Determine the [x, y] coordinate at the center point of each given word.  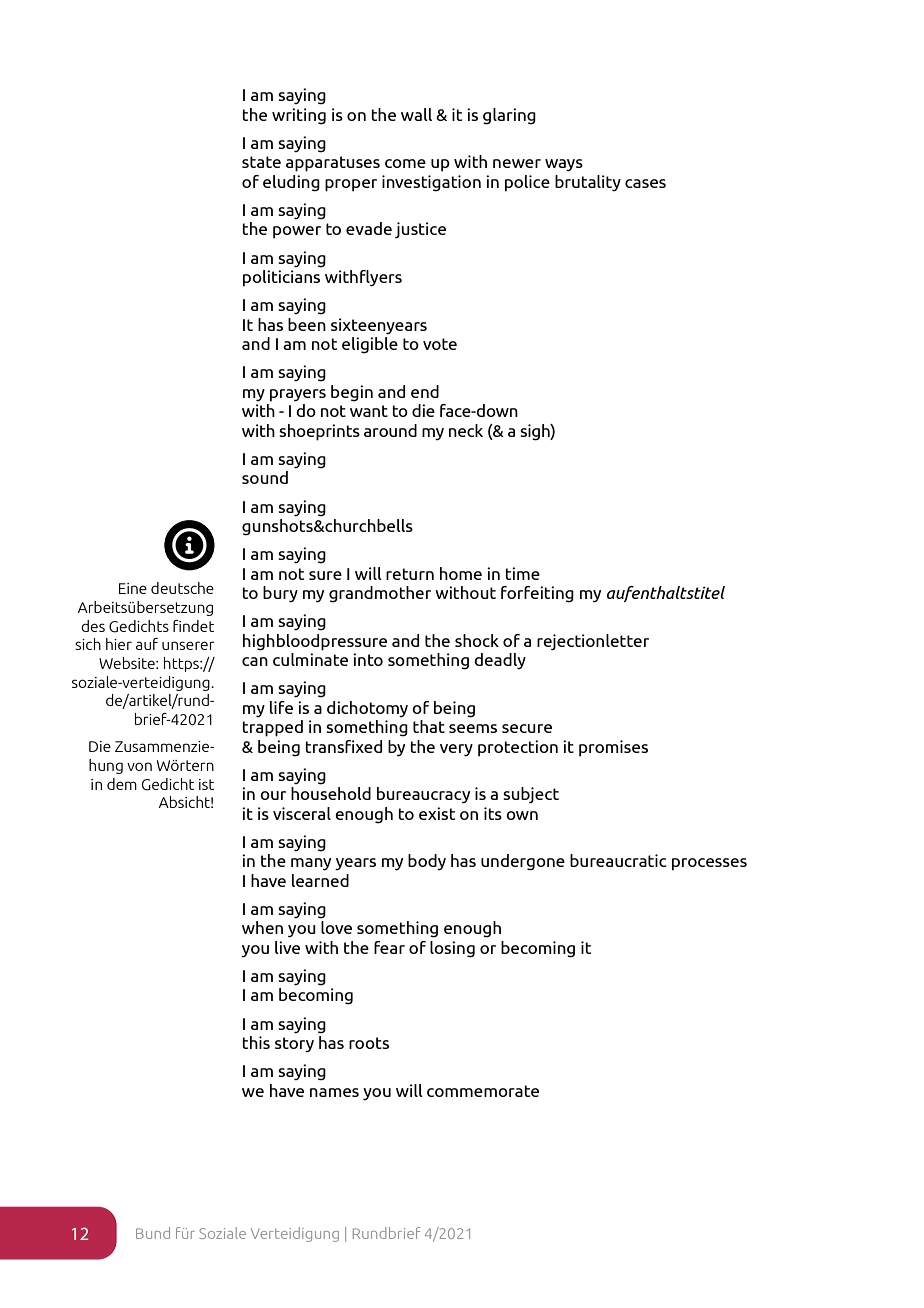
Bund [153, 1233]
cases [645, 183]
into [368, 659]
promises [613, 748]
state [261, 162]
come [405, 163]
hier [119, 644]
